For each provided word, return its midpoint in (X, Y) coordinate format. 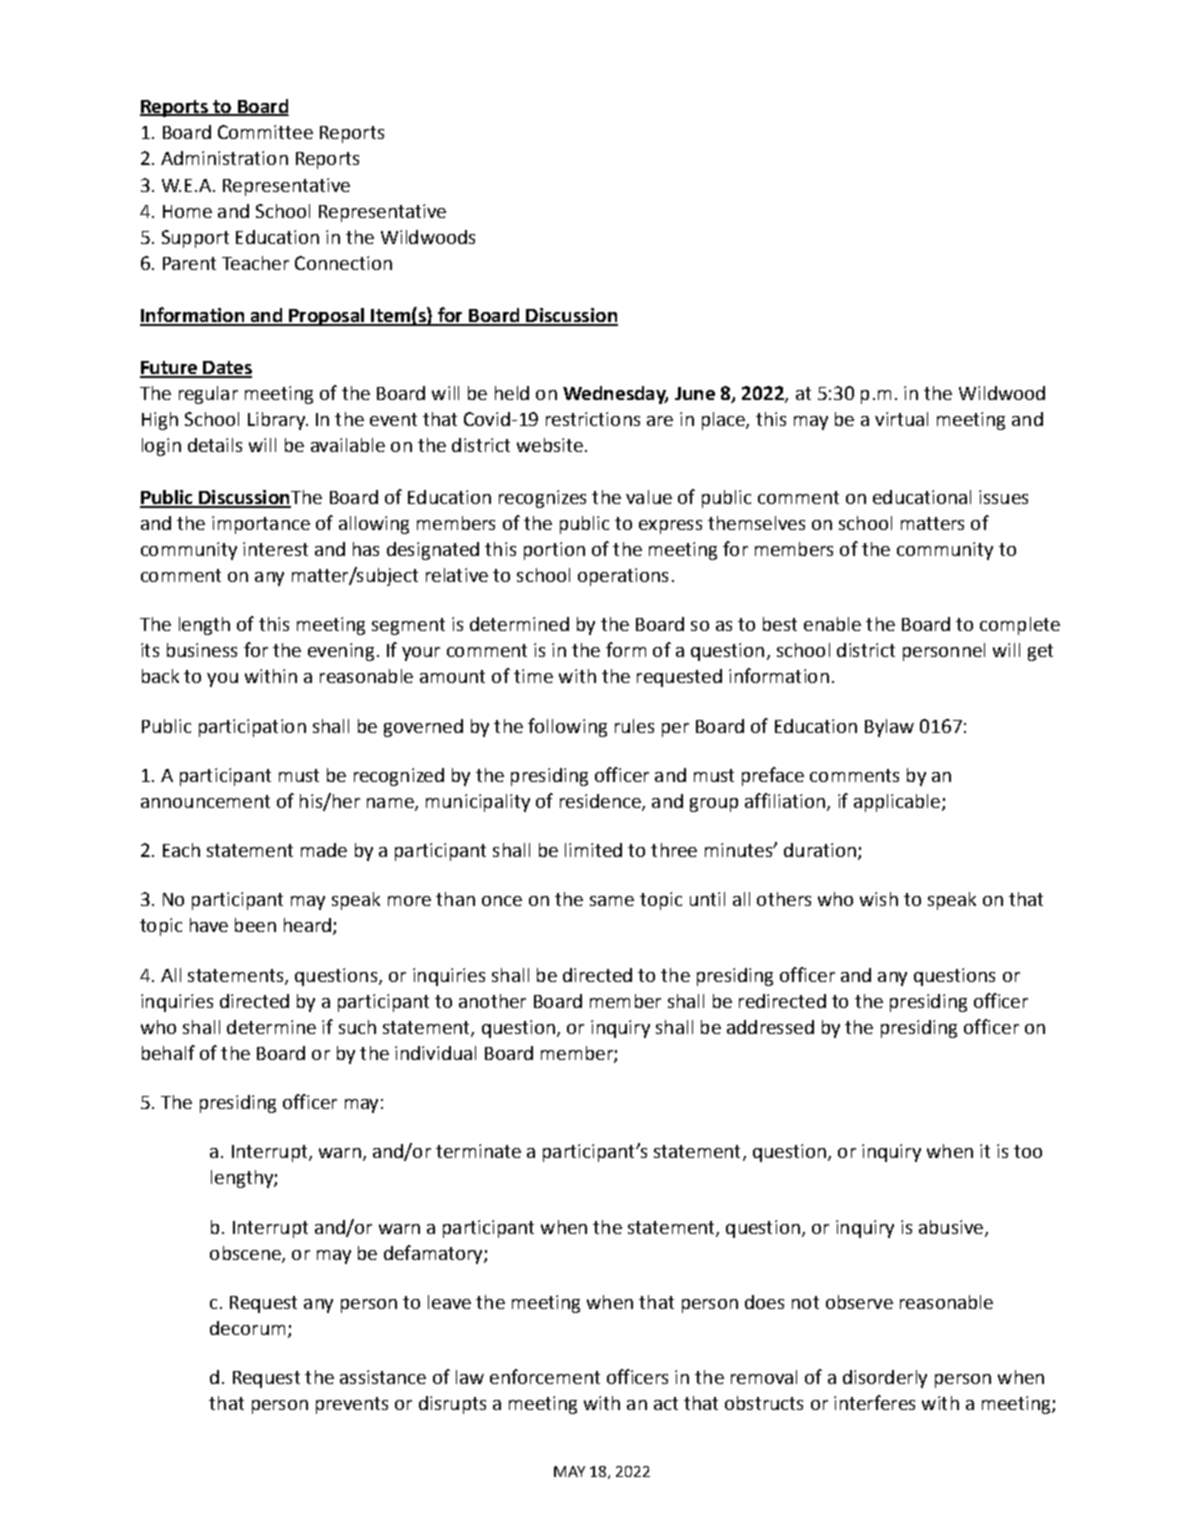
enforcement (545, 1376)
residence (601, 802)
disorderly (885, 1379)
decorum (247, 1328)
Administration (224, 158)
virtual (901, 419)
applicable (897, 803)
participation (252, 728)
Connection (343, 263)
